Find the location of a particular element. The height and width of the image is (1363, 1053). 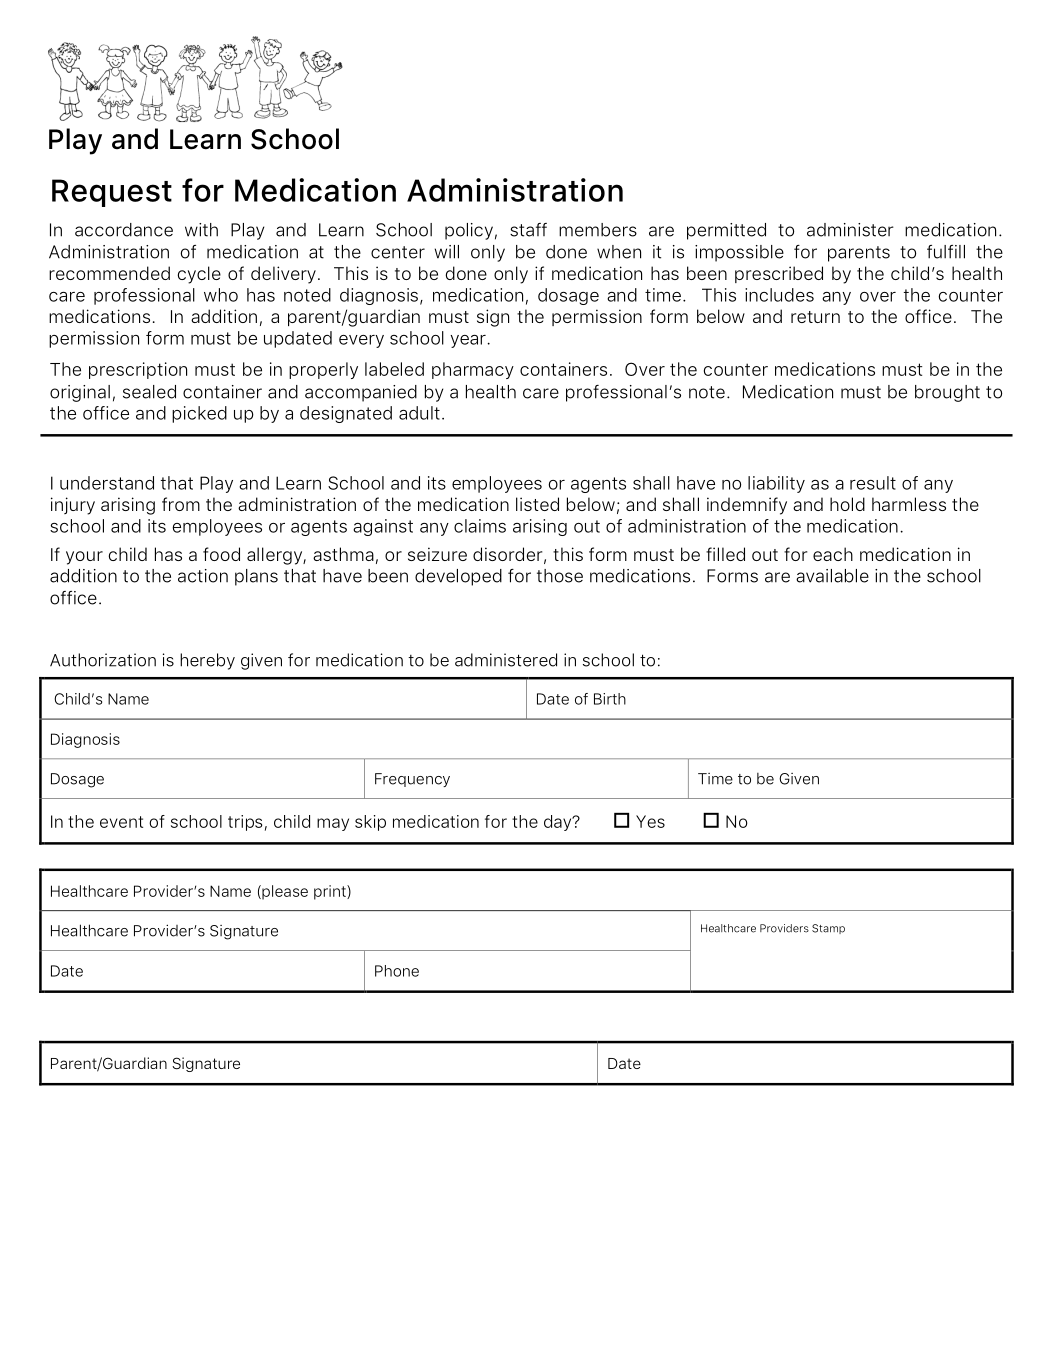

staff is located at coordinates (528, 230).
